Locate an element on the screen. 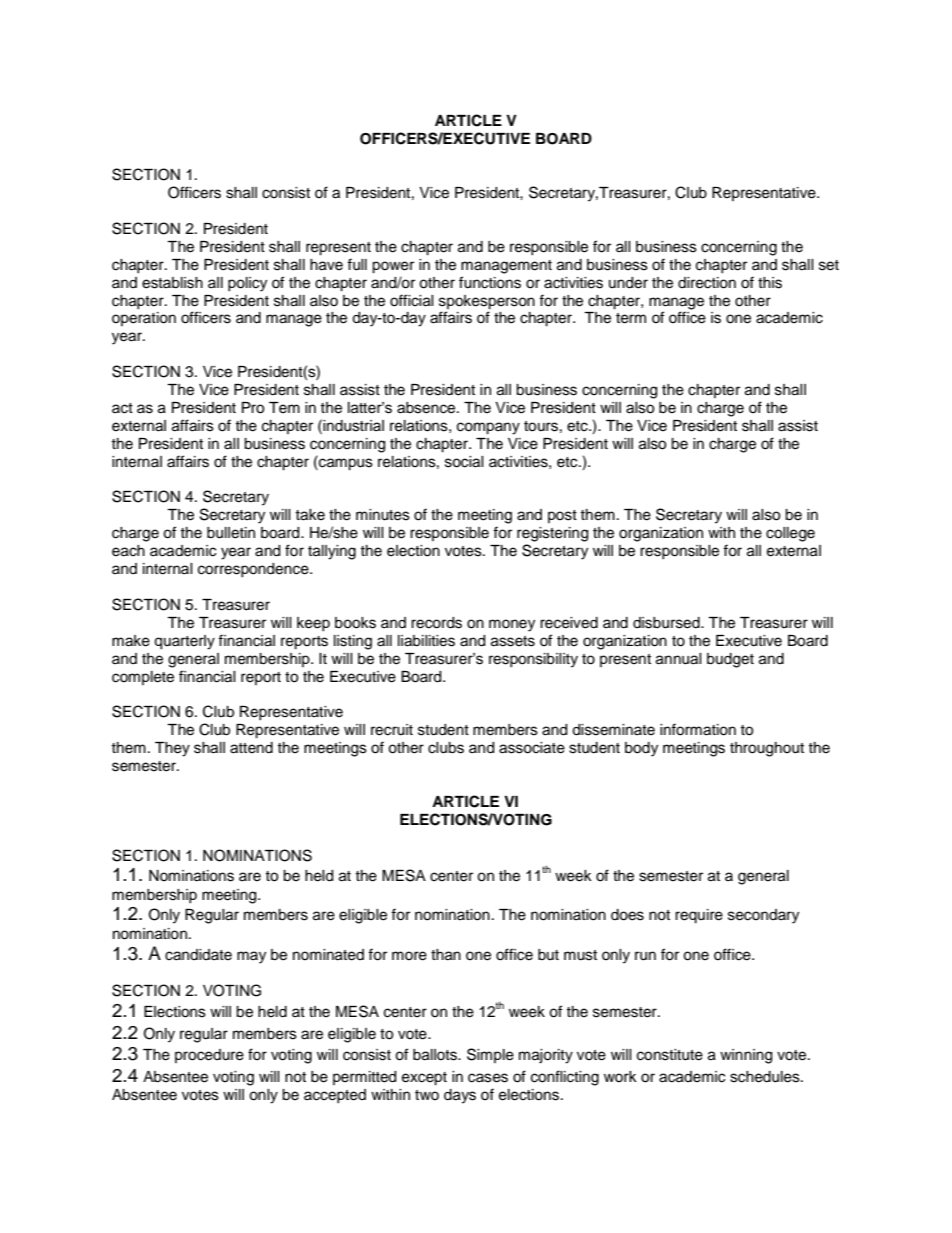  social is located at coordinates (464, 462).
